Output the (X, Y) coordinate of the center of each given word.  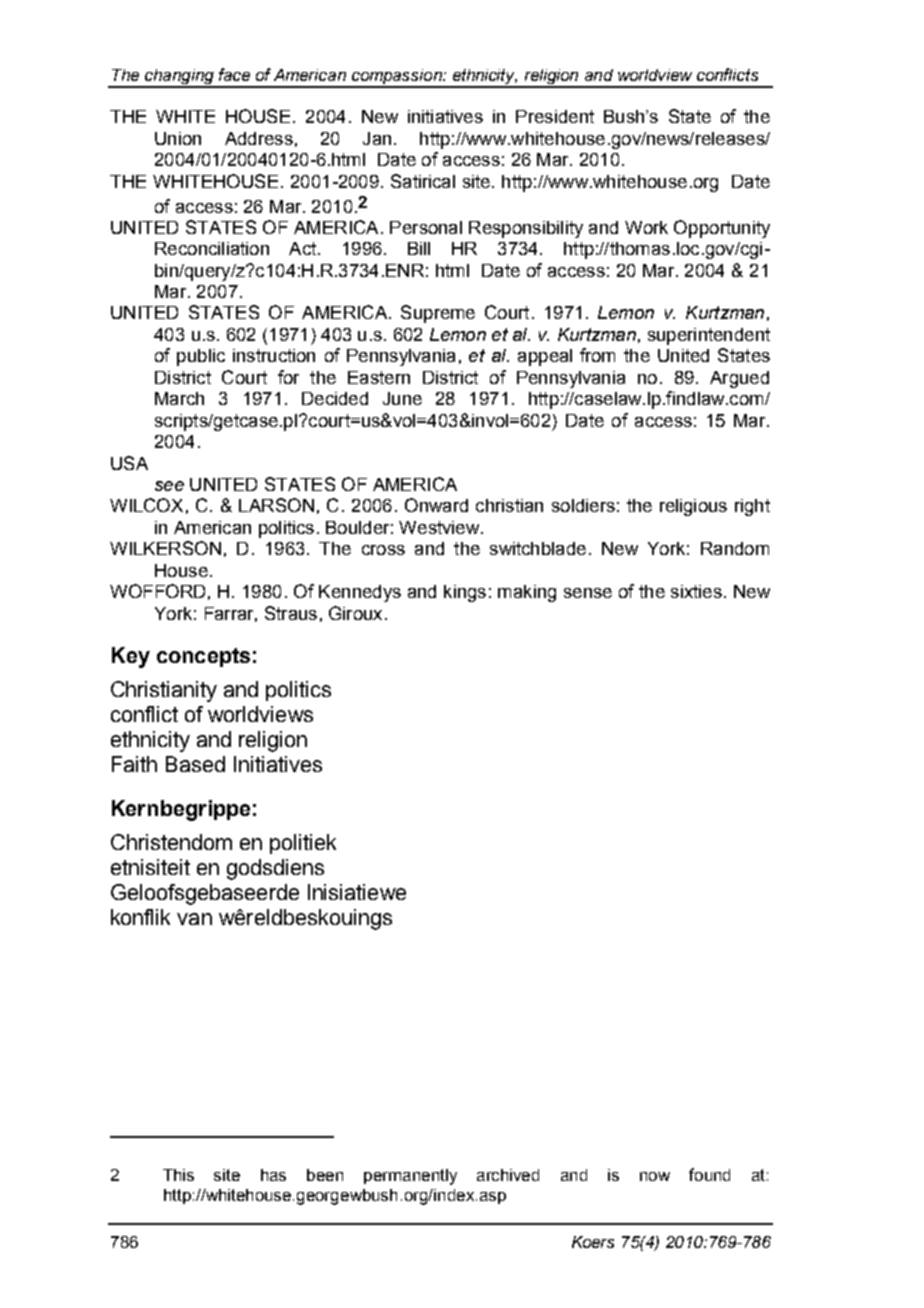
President (555, 116)
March (179, 398)
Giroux (355, 613)
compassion (397, 78)
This (178, 1175)
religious (693, 507)
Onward (436, 505)
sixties (696, 591)
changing (179, 78)
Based (195, 764)
